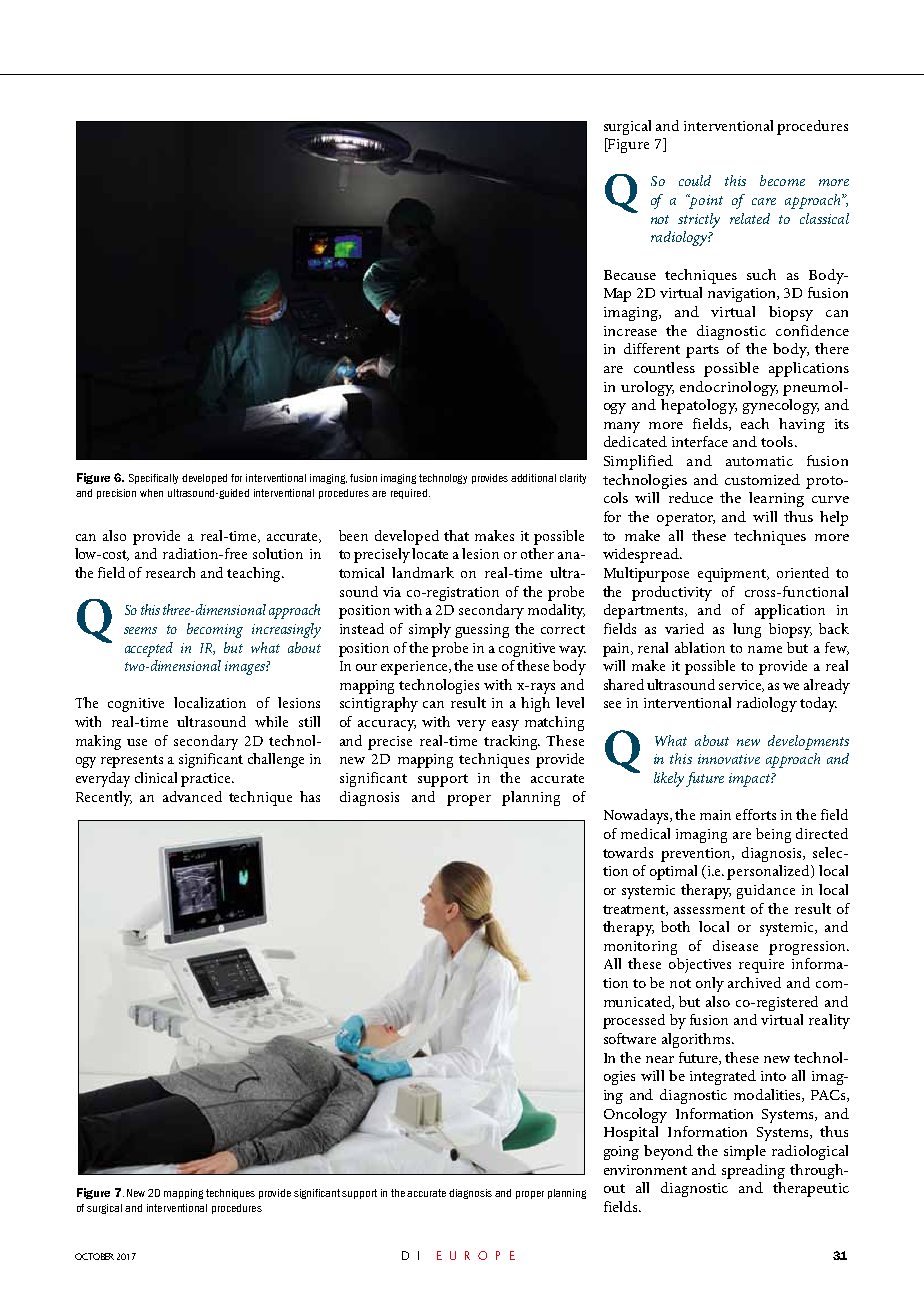 The height and width of the image is (1308, 924). I want to click on guidance, so click(766, 891).
